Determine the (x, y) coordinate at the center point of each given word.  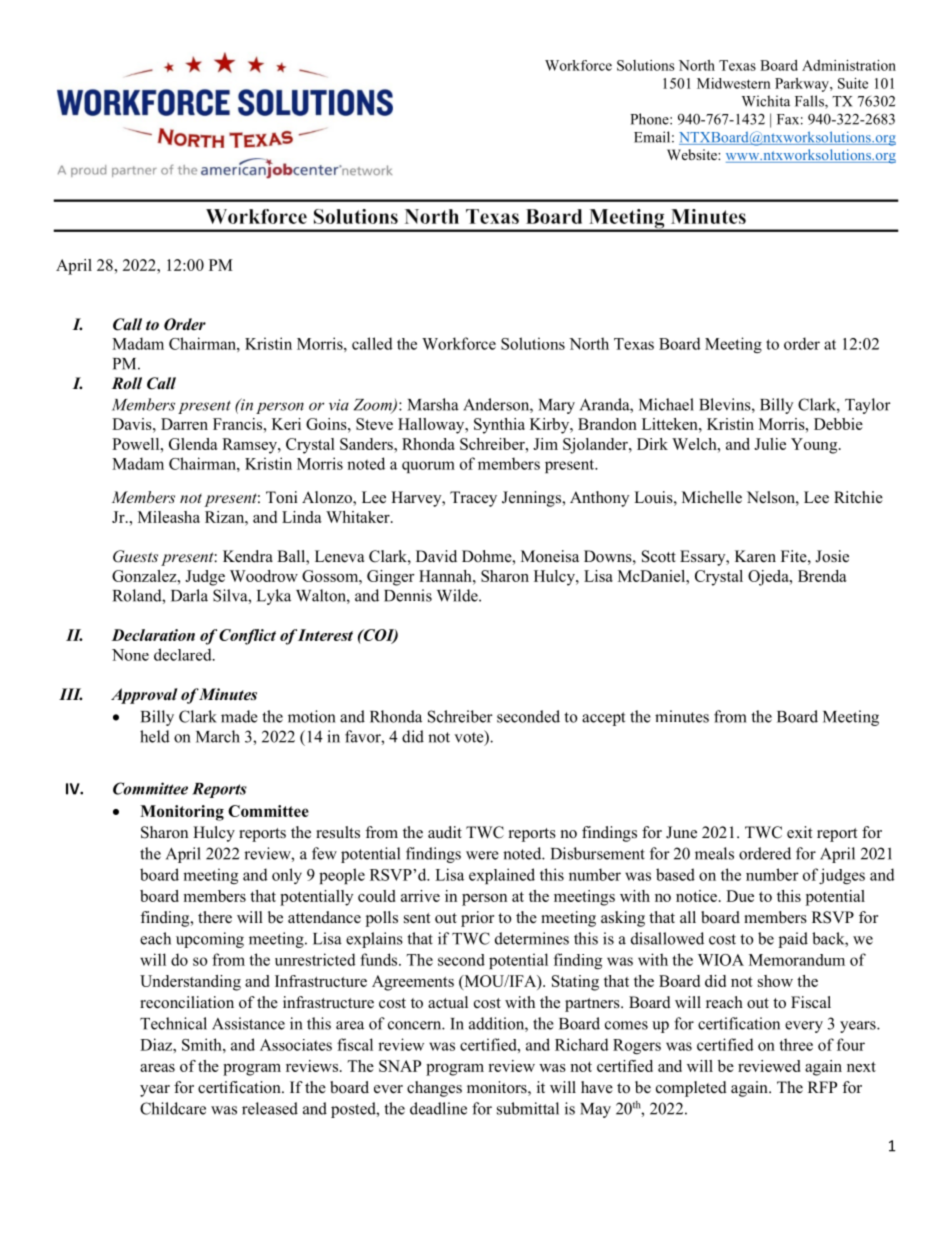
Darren (184, 424)
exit (799, 832)
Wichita (766, 101)
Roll (127, 383)
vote (470, 737)
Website (693, 154)
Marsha (433, 404)
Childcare (173, 1108)
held (155, 736)
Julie (770, 444)
